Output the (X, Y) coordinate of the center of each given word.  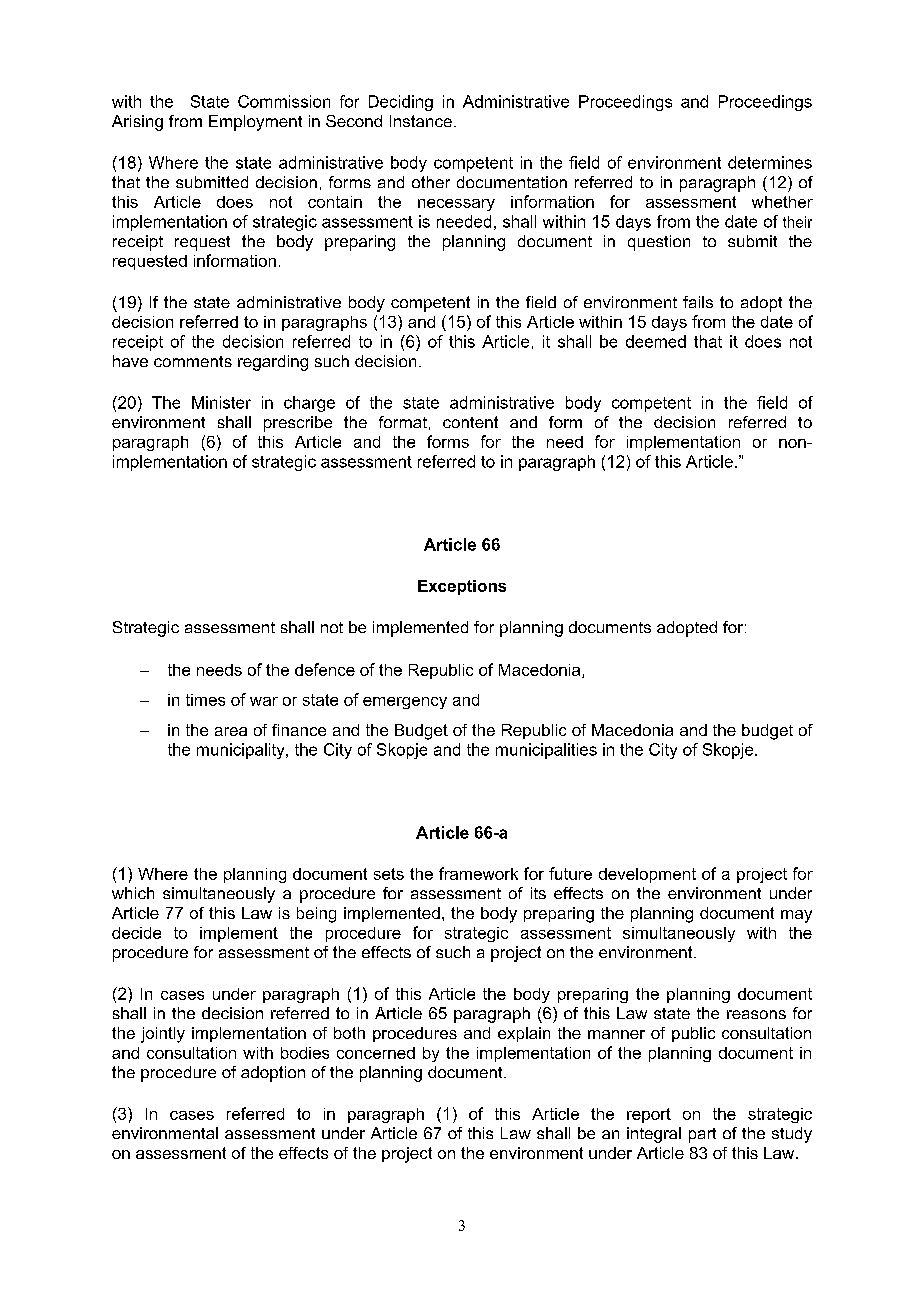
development (647, 875)
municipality (242, 751)
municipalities (546, 751)
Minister (221, 402)
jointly (163, 1035)
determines (770, 162)
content (470, 422)
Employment (255, 123)
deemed (656, 341)
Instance (421, 121)
